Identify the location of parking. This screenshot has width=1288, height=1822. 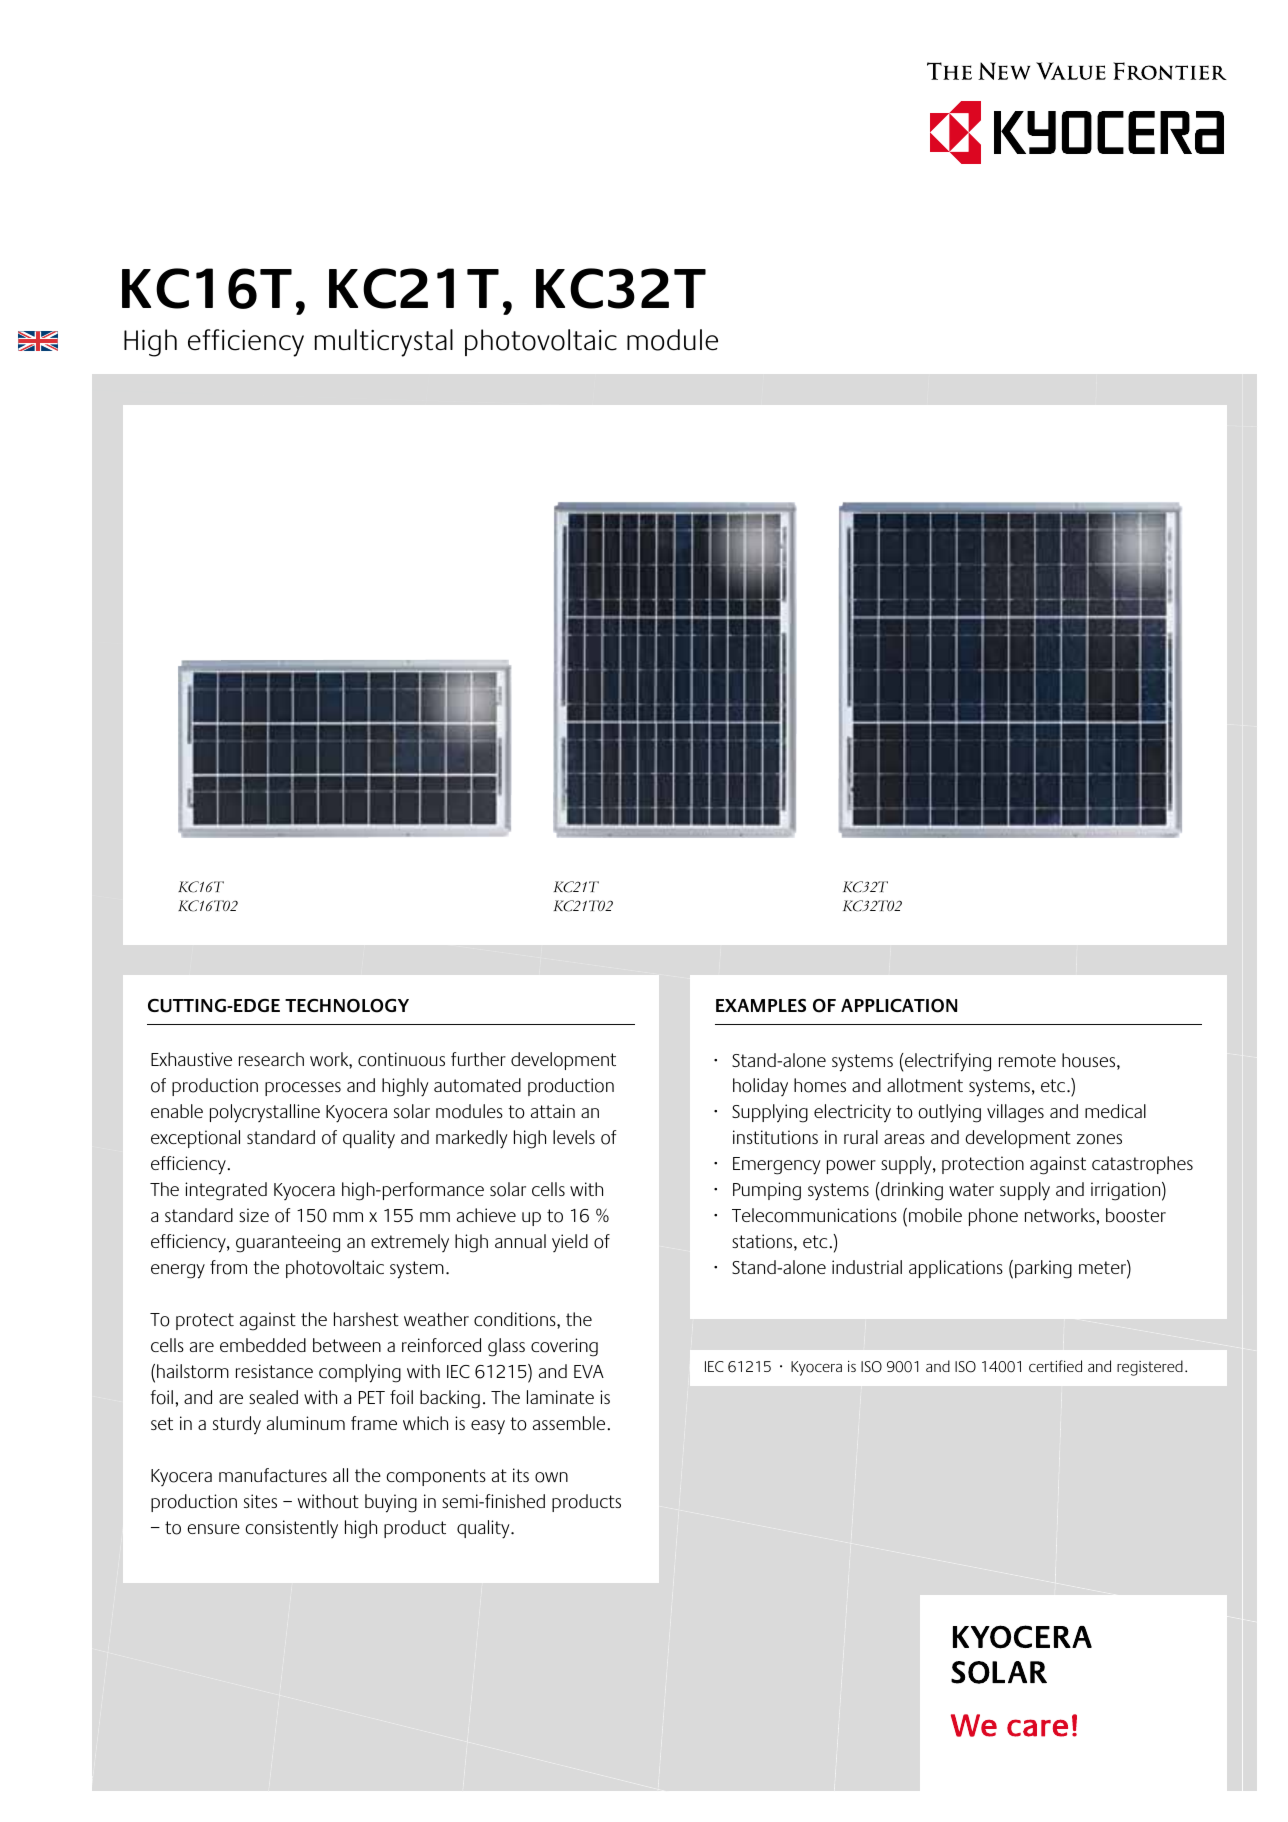
(1043, 1269).
